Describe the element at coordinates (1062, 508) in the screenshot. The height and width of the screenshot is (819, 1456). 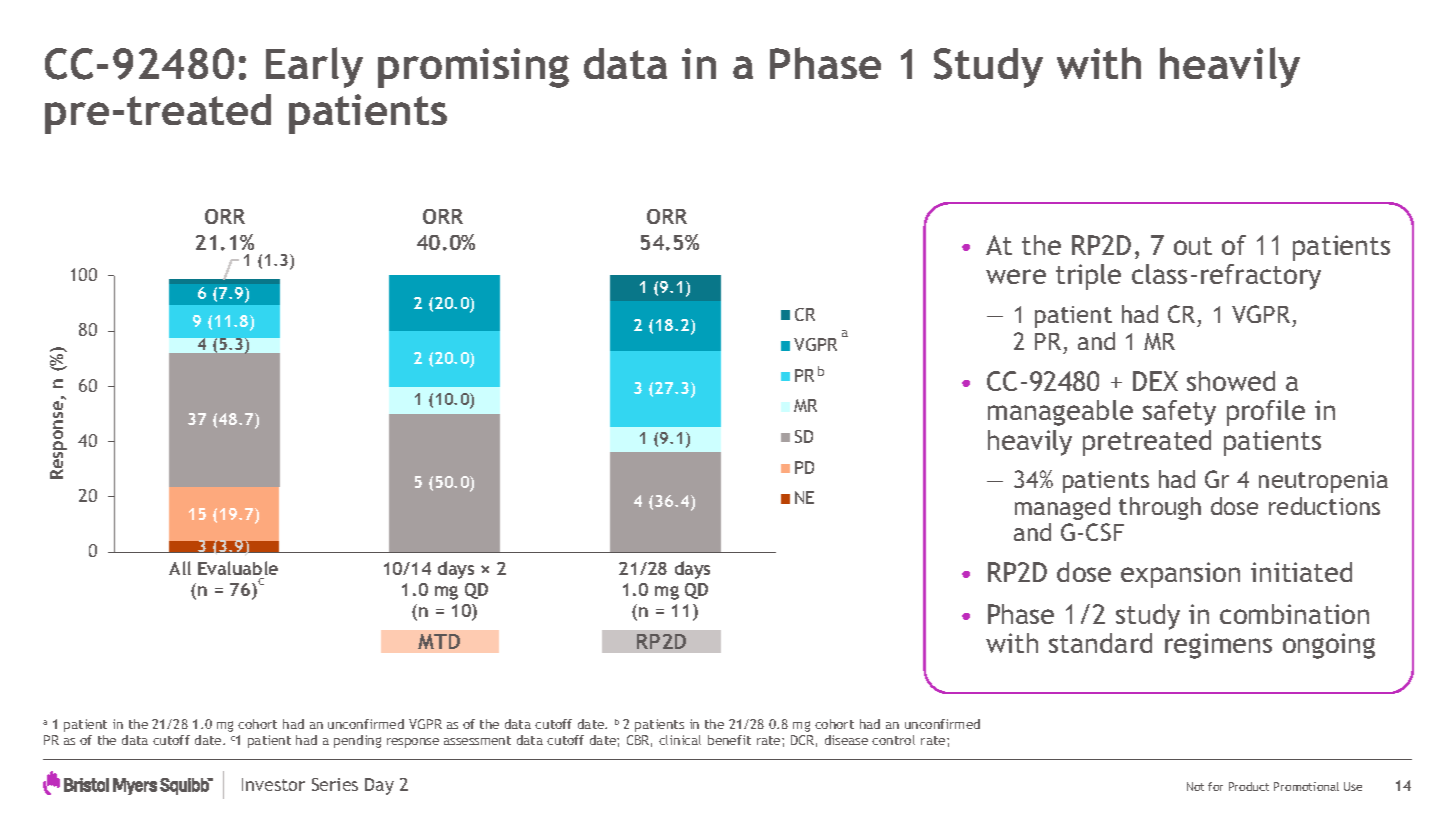
I see `managed` at that location.
